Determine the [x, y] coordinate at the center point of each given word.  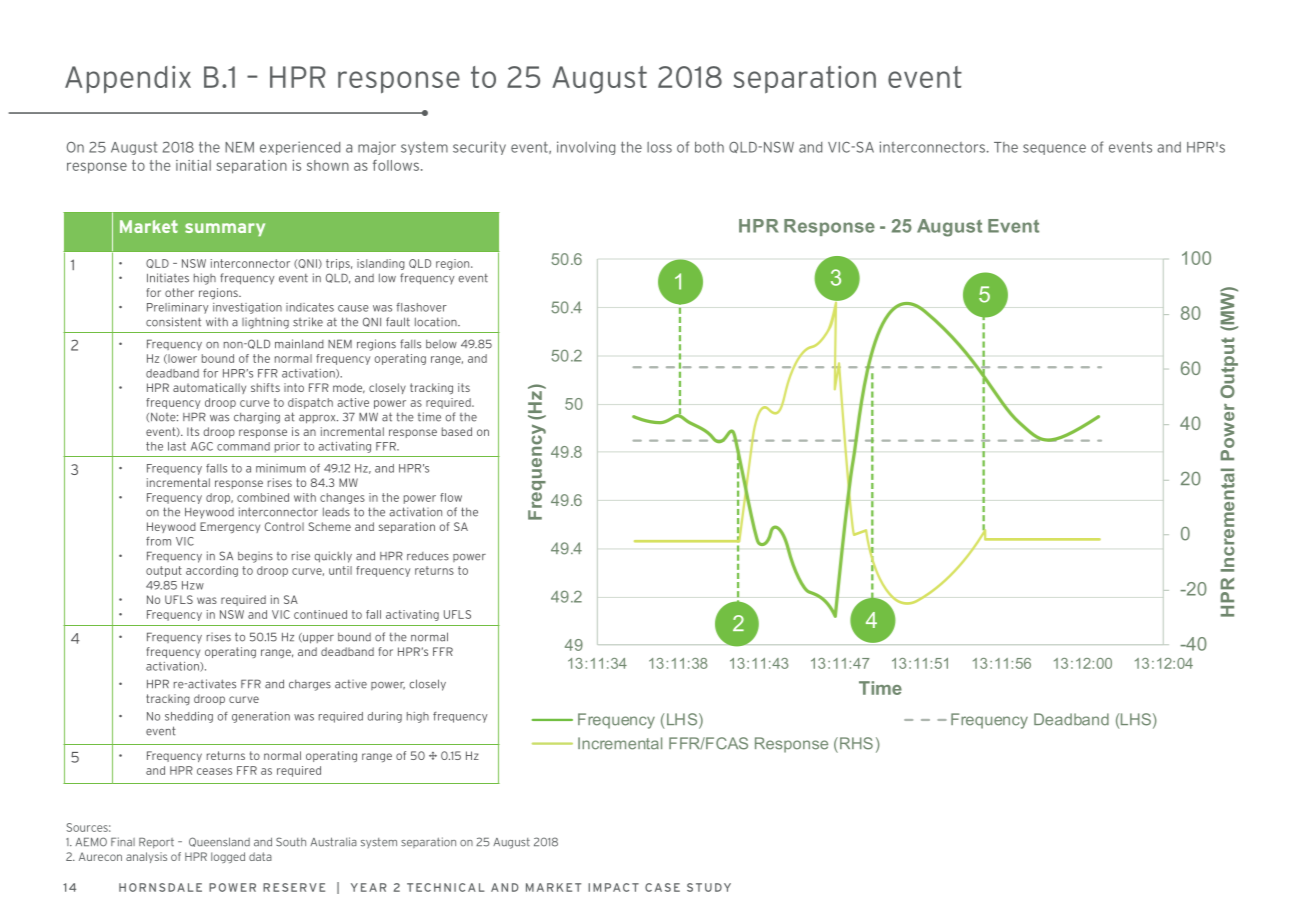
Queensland [219, 842]
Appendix [128, 80]
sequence [1054, 149]
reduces [428, 556]
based [457, 431]
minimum [281, 468]
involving [586, 148]
